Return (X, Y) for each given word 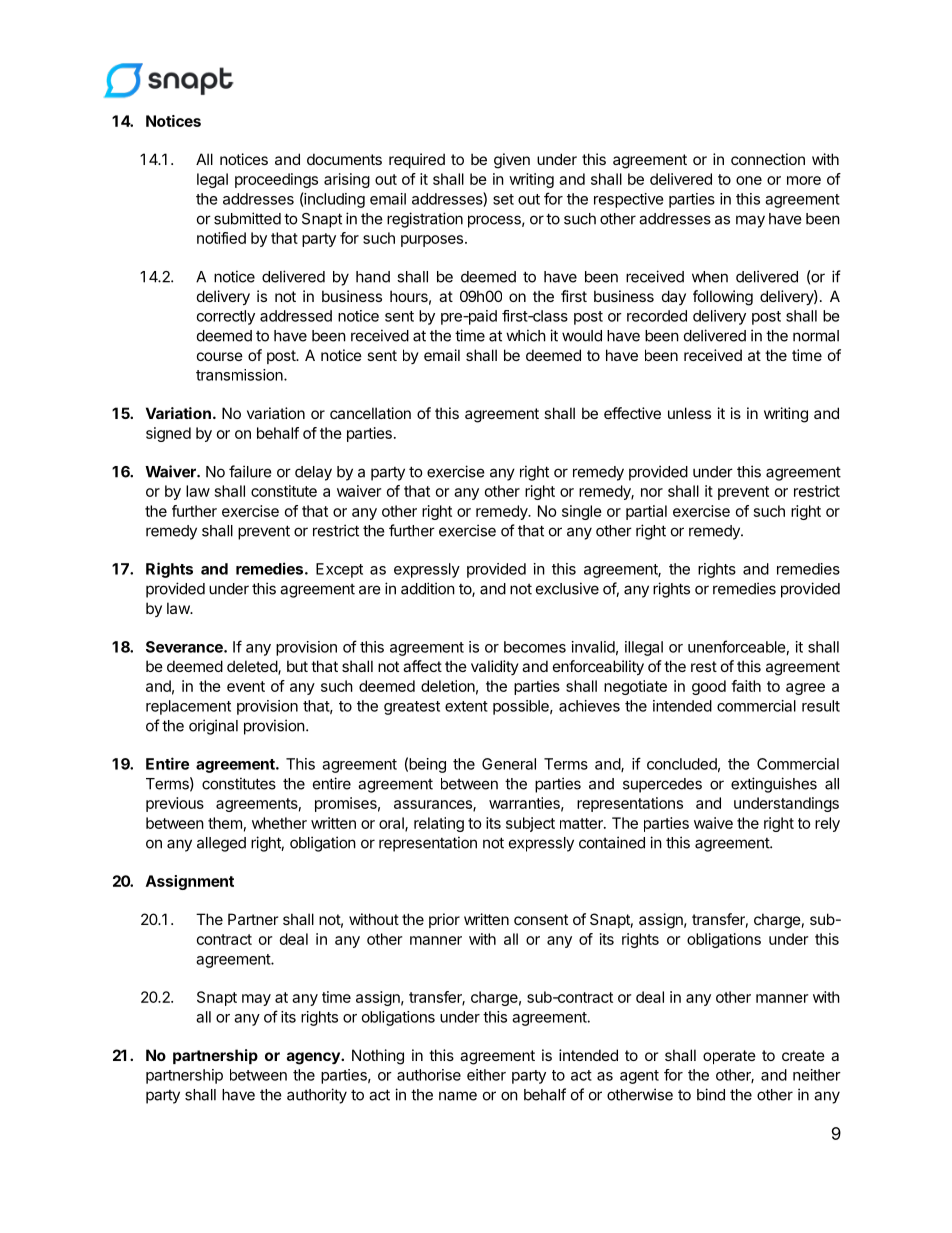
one (749, 180)
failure (250, 471)
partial (646, 512)
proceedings (276, 180)
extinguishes (774, 785)
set (503, 199)
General (509, 764)
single (582, 512)
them (225, 823)
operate (729, 1057)
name (458, 1096)
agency (314, 1058)
